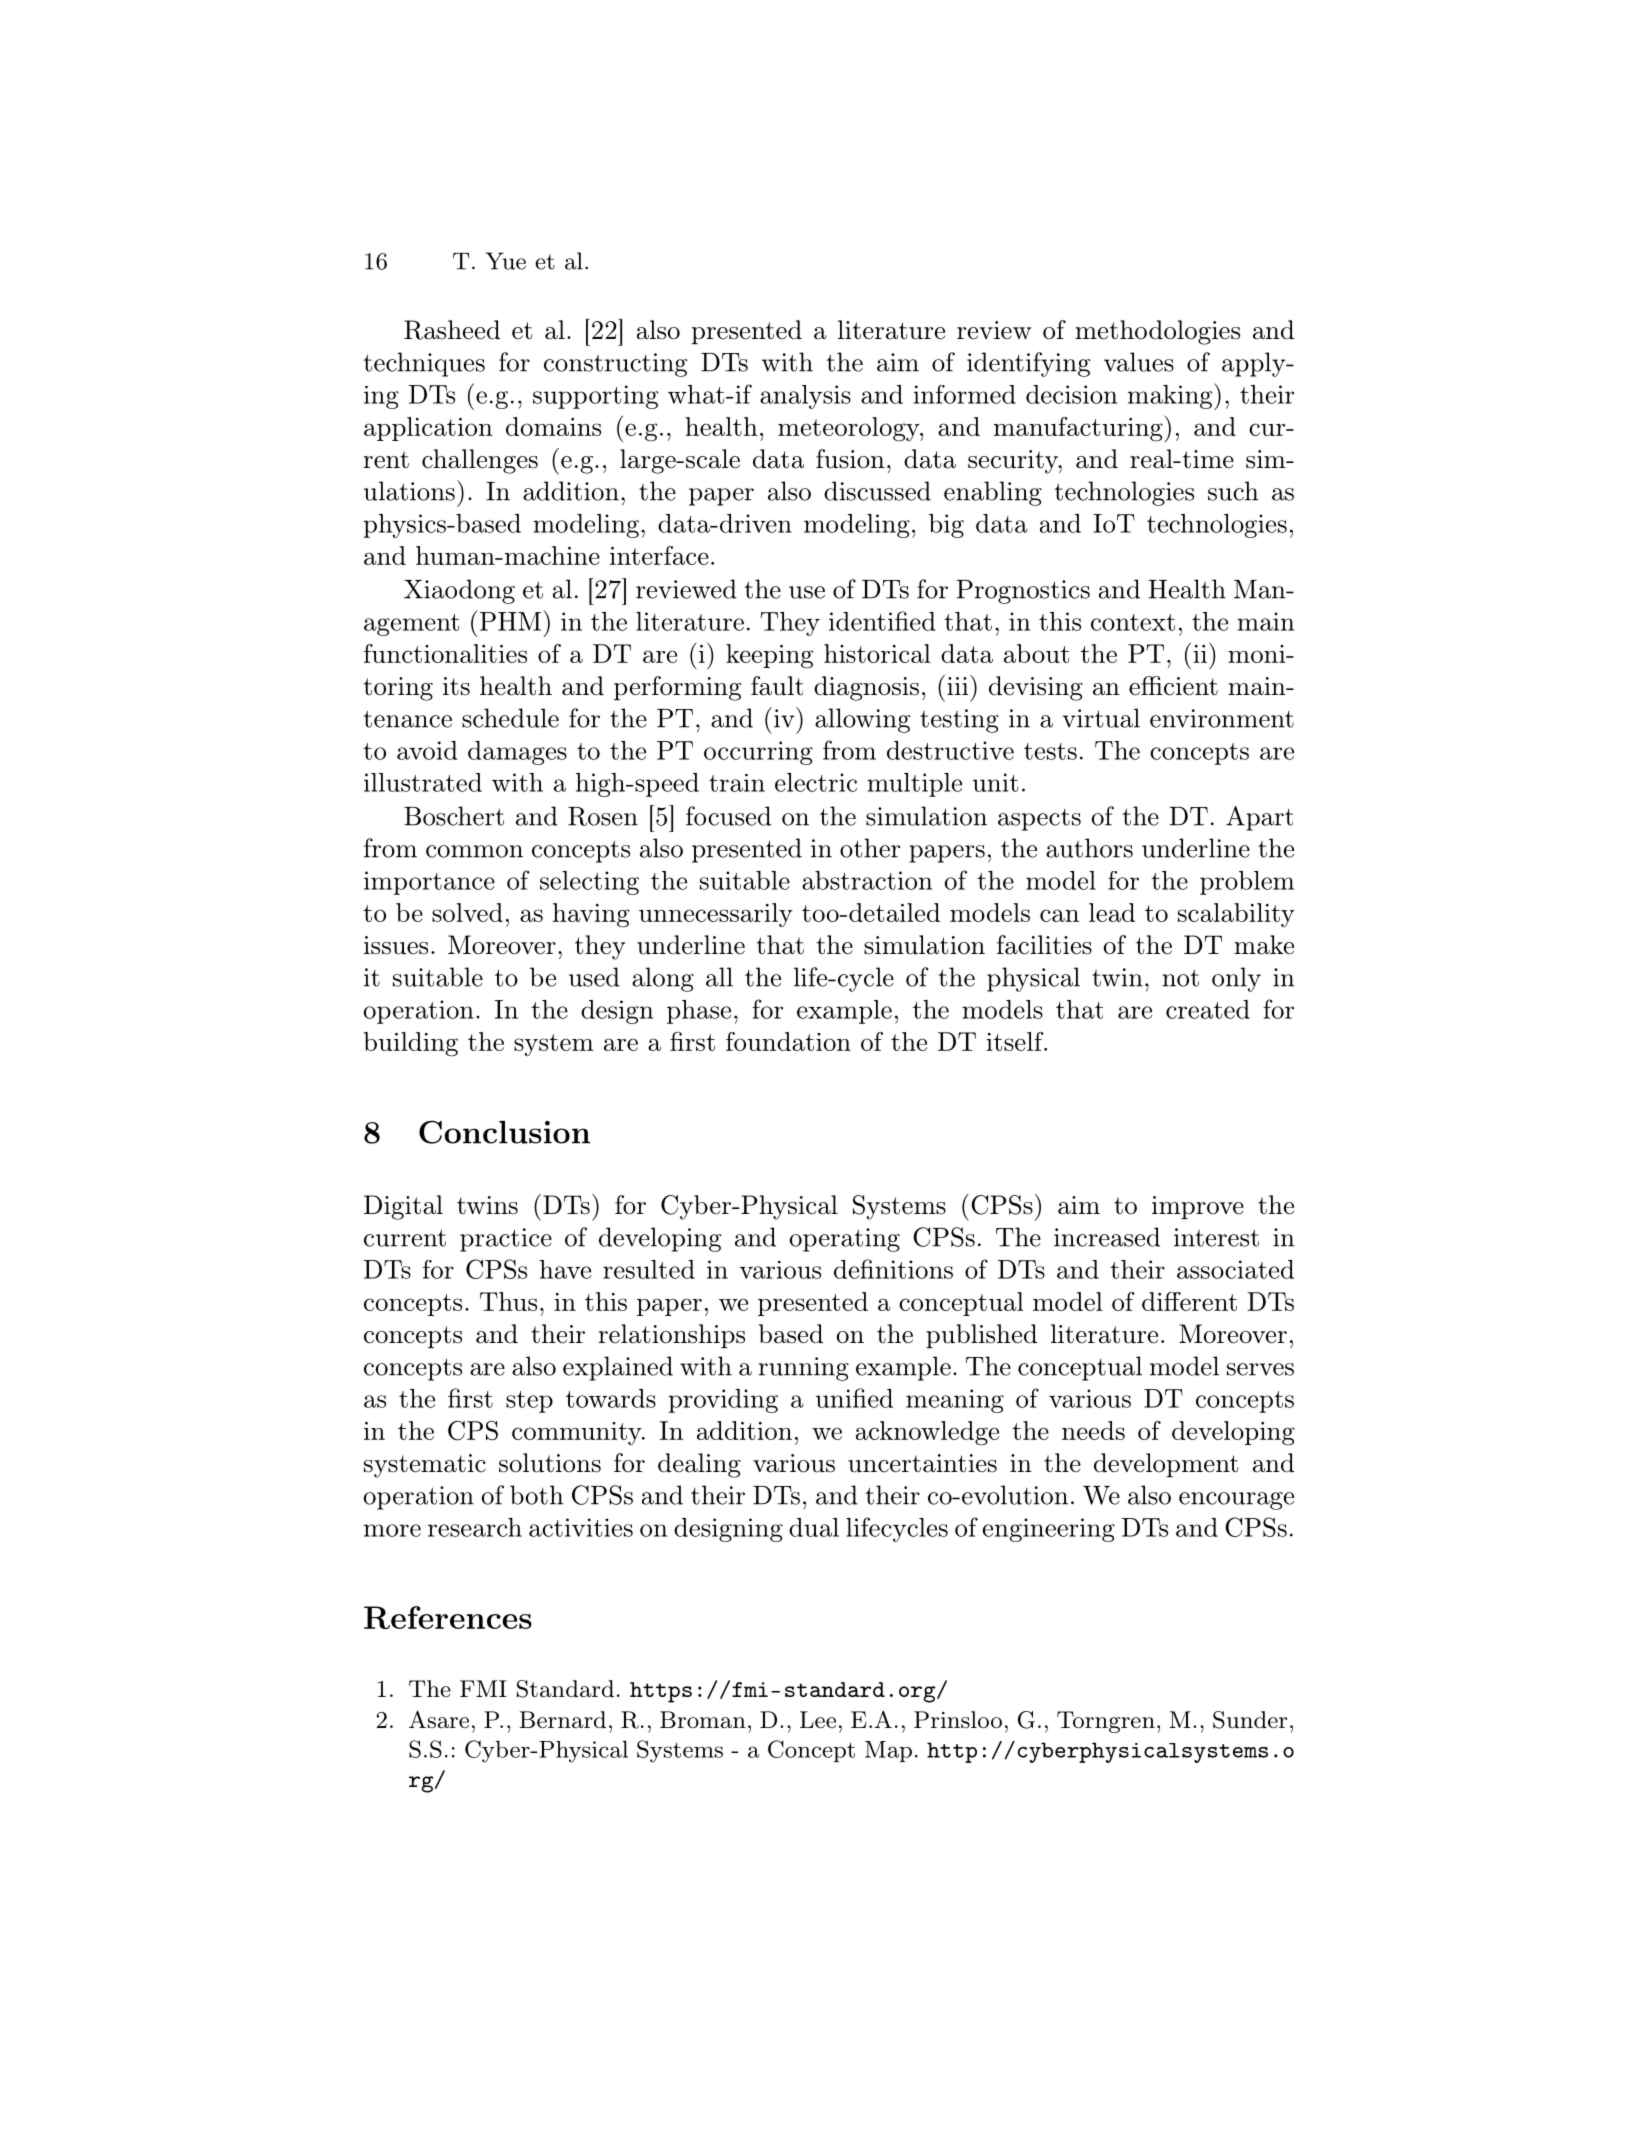  Describe the element at coordinates (816, 782) in the screenshot. I see `electric` at that location.
